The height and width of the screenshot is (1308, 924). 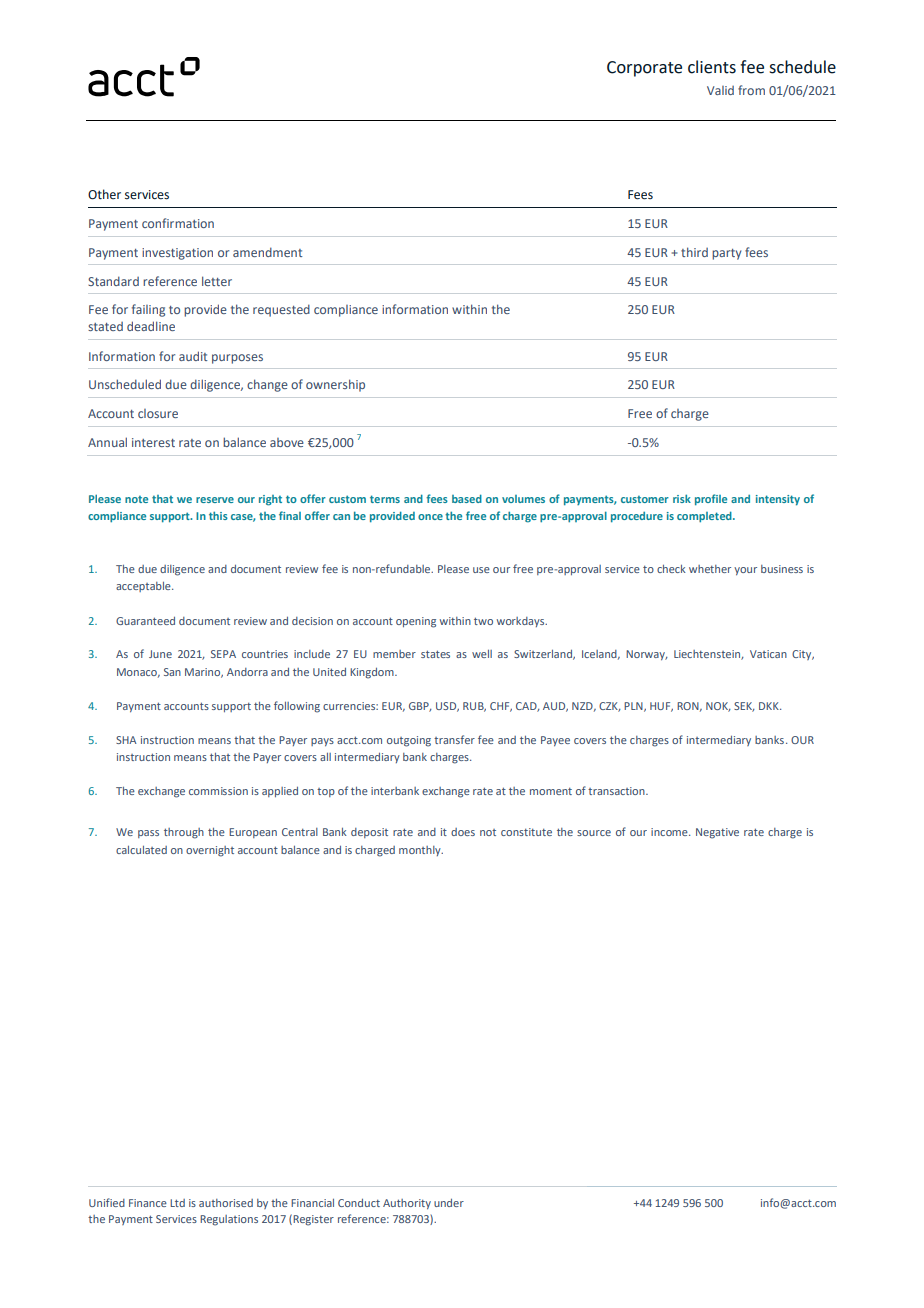 I want to click on Valid, so click(x=720, y=90).
